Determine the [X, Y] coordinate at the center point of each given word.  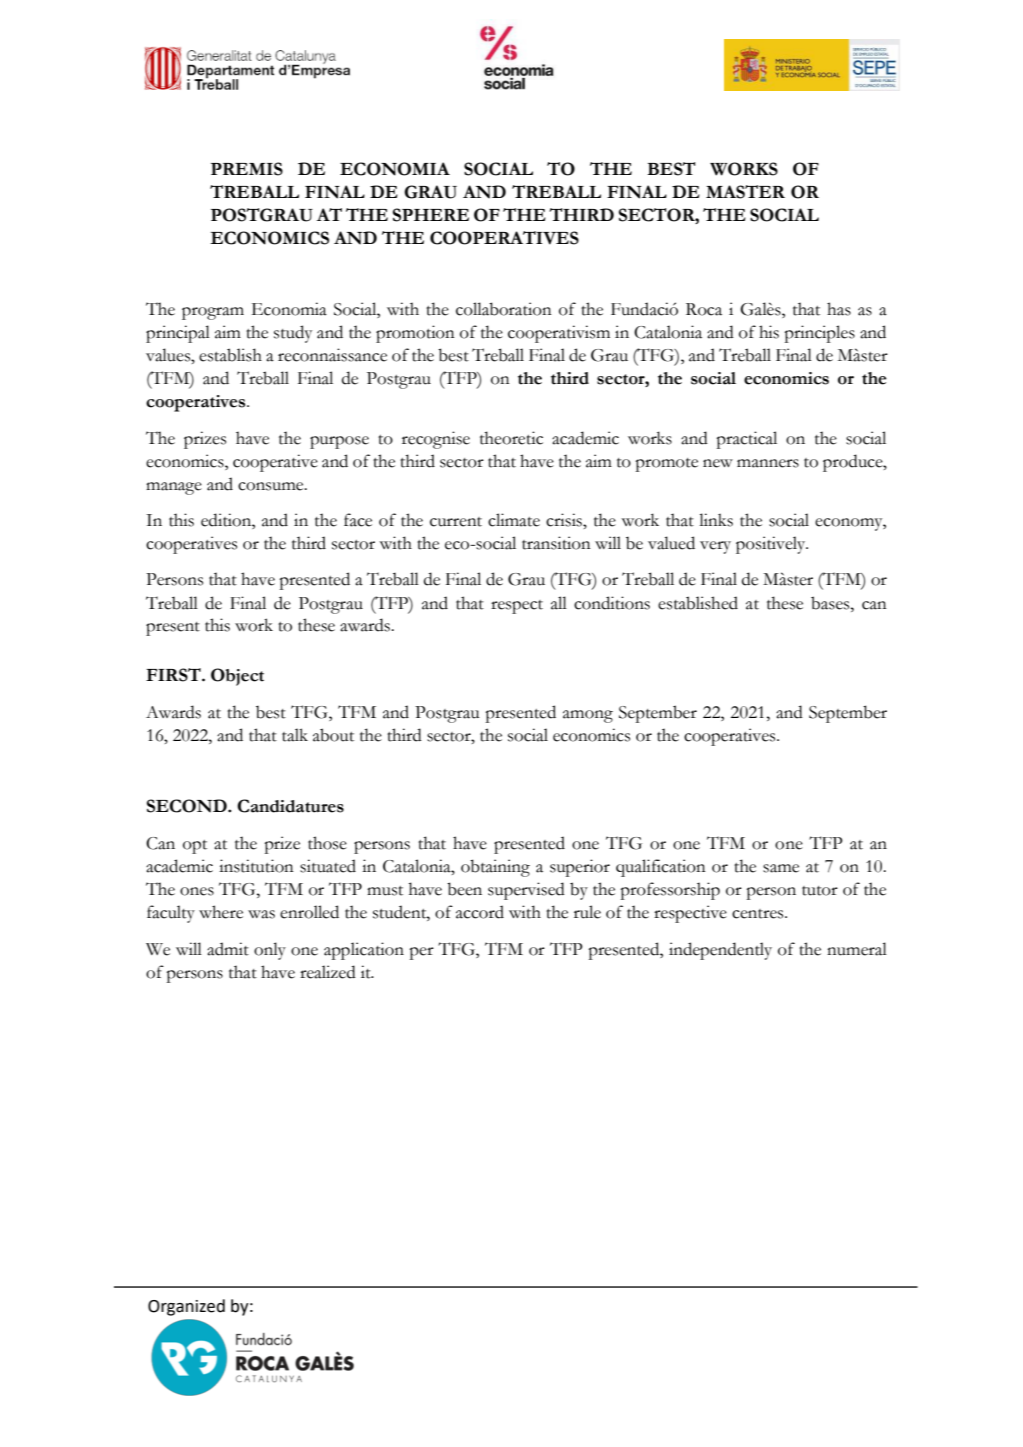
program [213, 313]
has [839, 309]
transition [556, 543]
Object [237, 677]
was [261, 914]
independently [720, 951]
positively [772, 545]
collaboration [504, 309]
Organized [186, 1307]
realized [328, 972]
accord [480, 912]
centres [759, 914]
